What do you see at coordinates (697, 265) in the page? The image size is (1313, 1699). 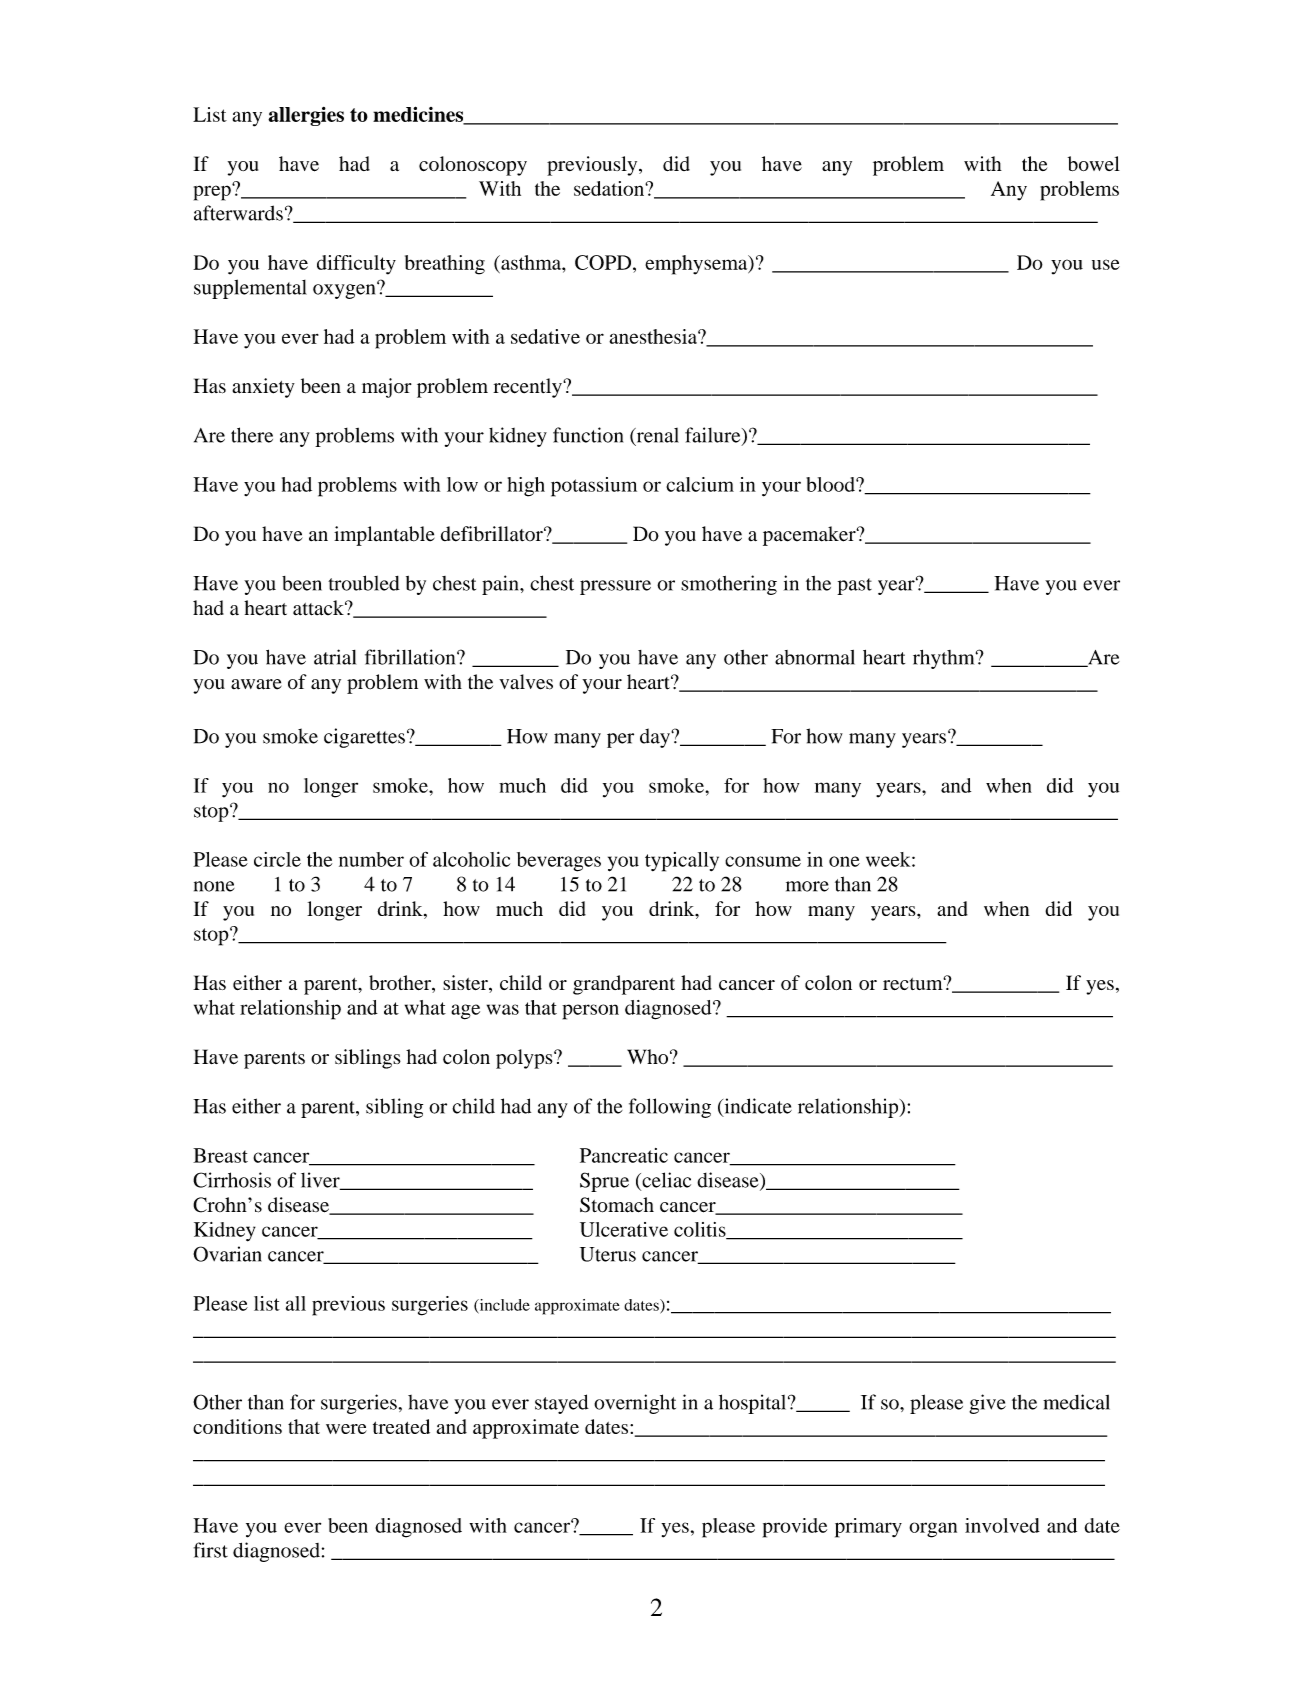 I see `emphysema` at bounding box center [697, 265].
